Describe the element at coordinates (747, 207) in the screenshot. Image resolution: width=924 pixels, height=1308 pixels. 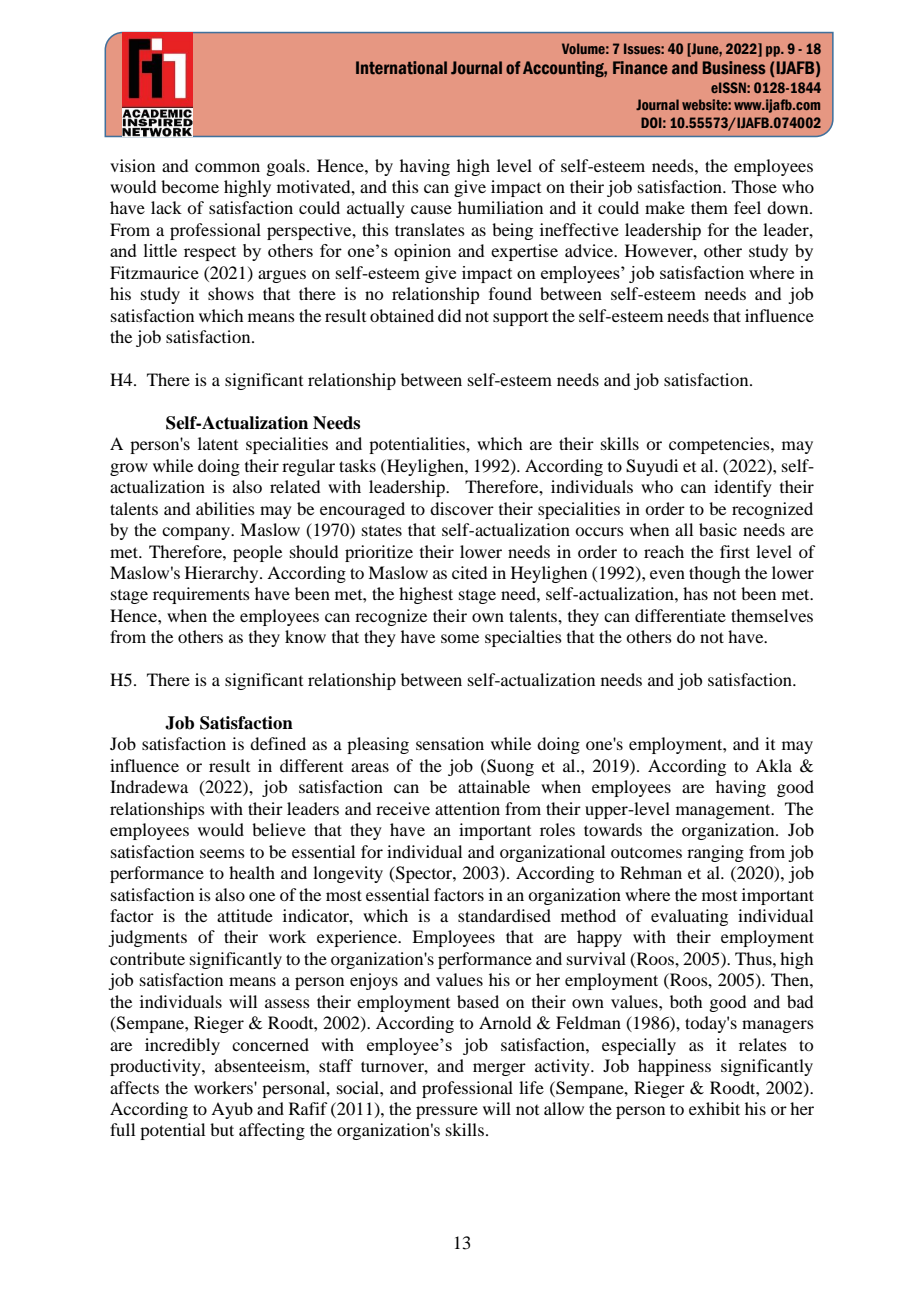
I see `feel` at that location.
